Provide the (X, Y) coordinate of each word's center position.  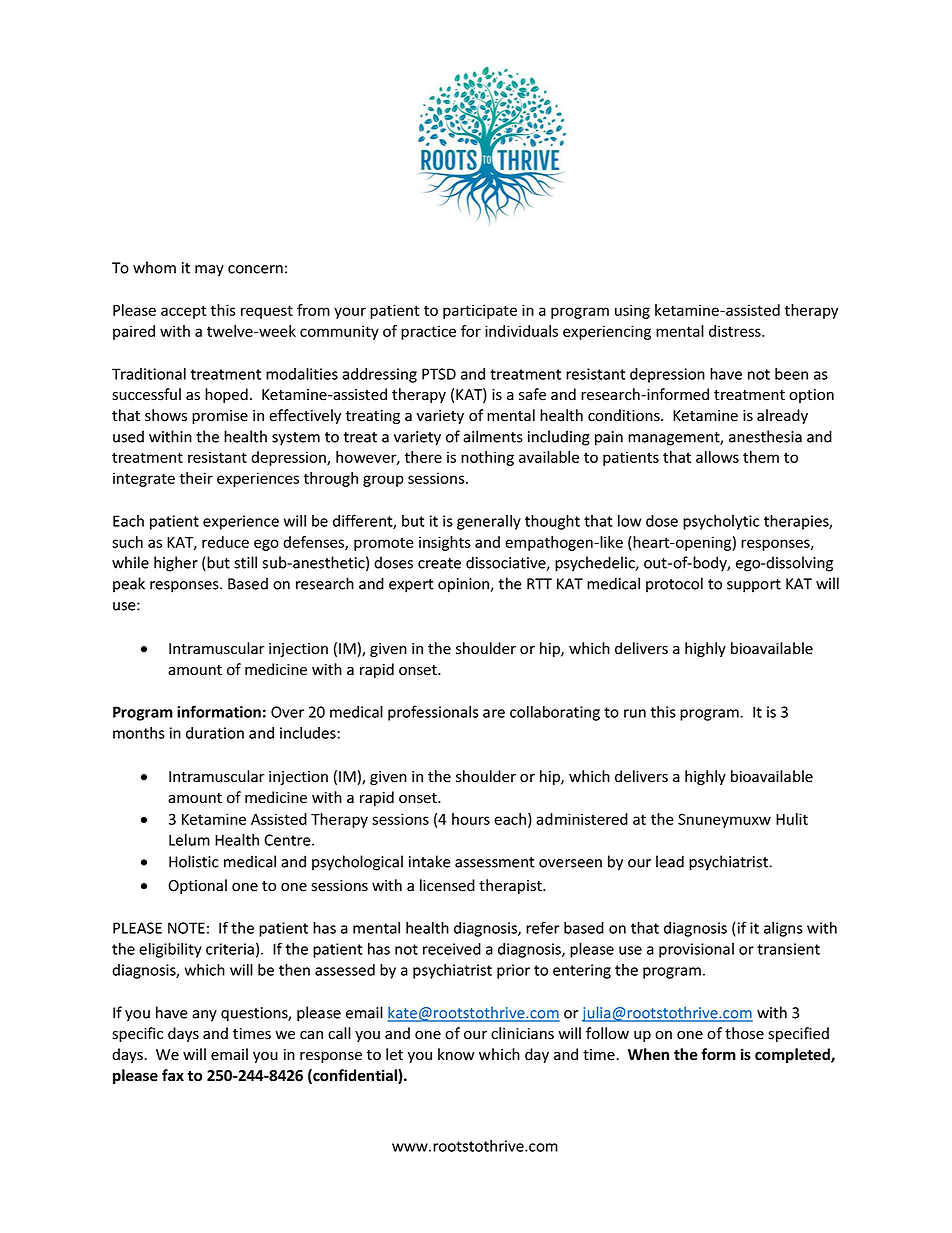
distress (736, 331)
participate (480, 311)
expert (411, 586)
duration (215, 733)
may (209, 271)
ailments (493, 436)
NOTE (186, 928)
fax (173, 1075)
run (635, 713)
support (754, 586)
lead (670, 861)
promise (220, 417)
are (494, 713)
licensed (447, 885)
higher (176, 564)
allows (717, 457)
